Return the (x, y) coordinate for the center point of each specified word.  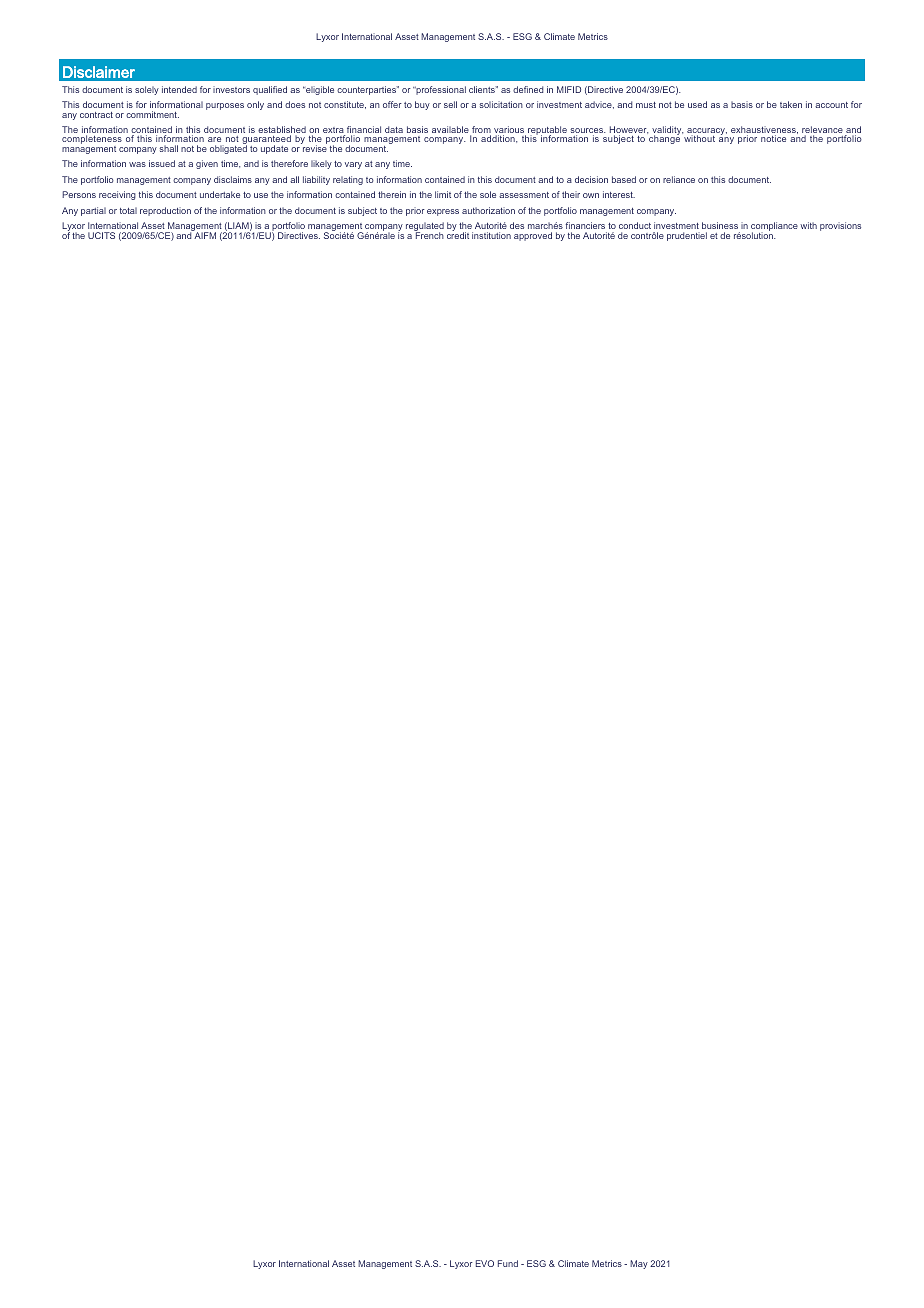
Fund (508, 1263)
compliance (774, 228)
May (639, 1264)
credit (458, 234)
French (429, 234)
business (720, 225)
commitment (152, 114)
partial (93, 211)
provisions (840, 226)
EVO (485, 1263)
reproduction (165, 211)
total (128, 210)
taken (791, 104)
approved (533, 236)
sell (450, 104)
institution (491, 235)
